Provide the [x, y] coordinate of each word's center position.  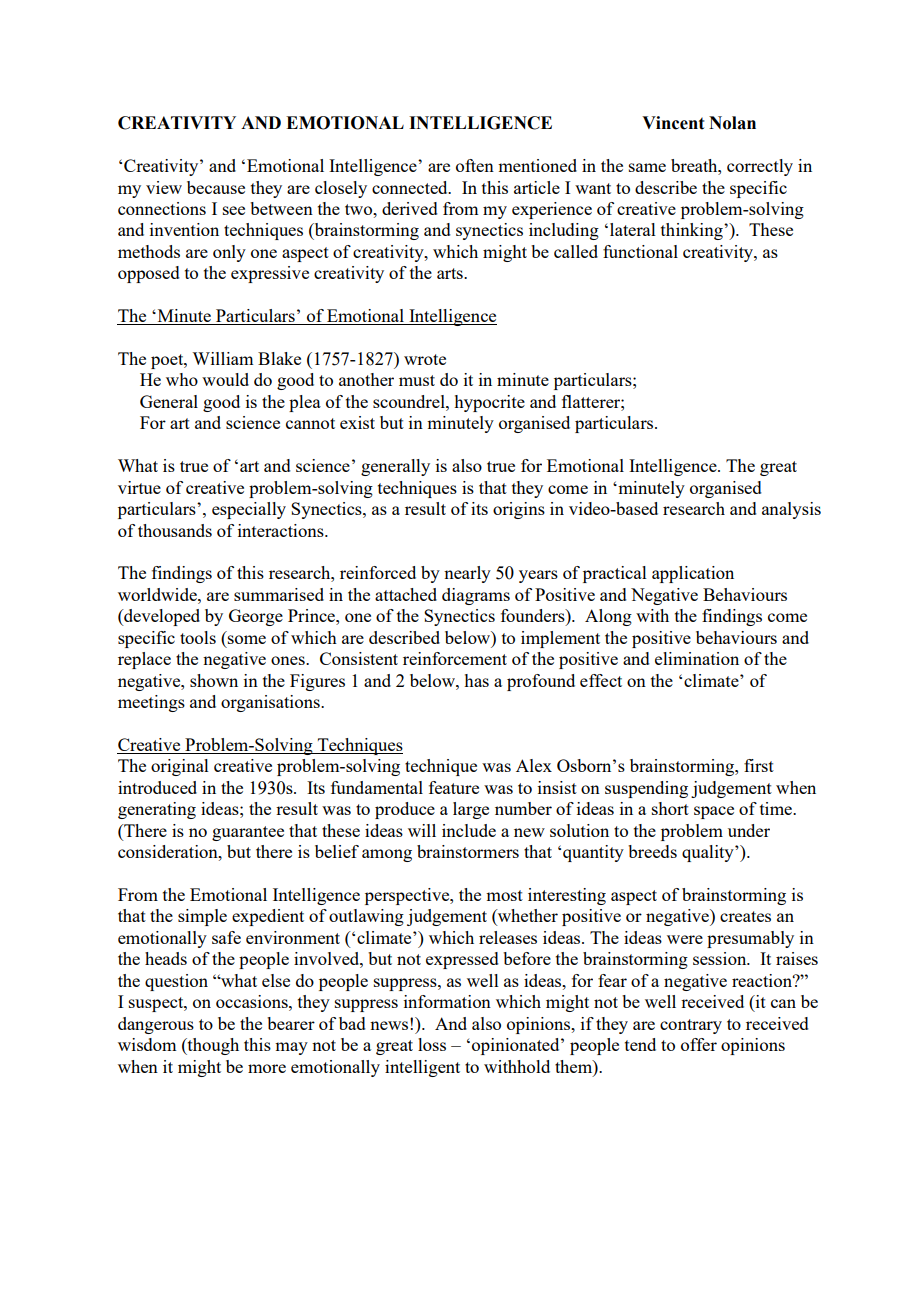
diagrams [476, 596]
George [256, 617]
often [475, 165]
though [212, 1046]
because [216, 187]
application [693, 574]
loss [432, 1044]
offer [699, 1044]
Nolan [732, 123]
